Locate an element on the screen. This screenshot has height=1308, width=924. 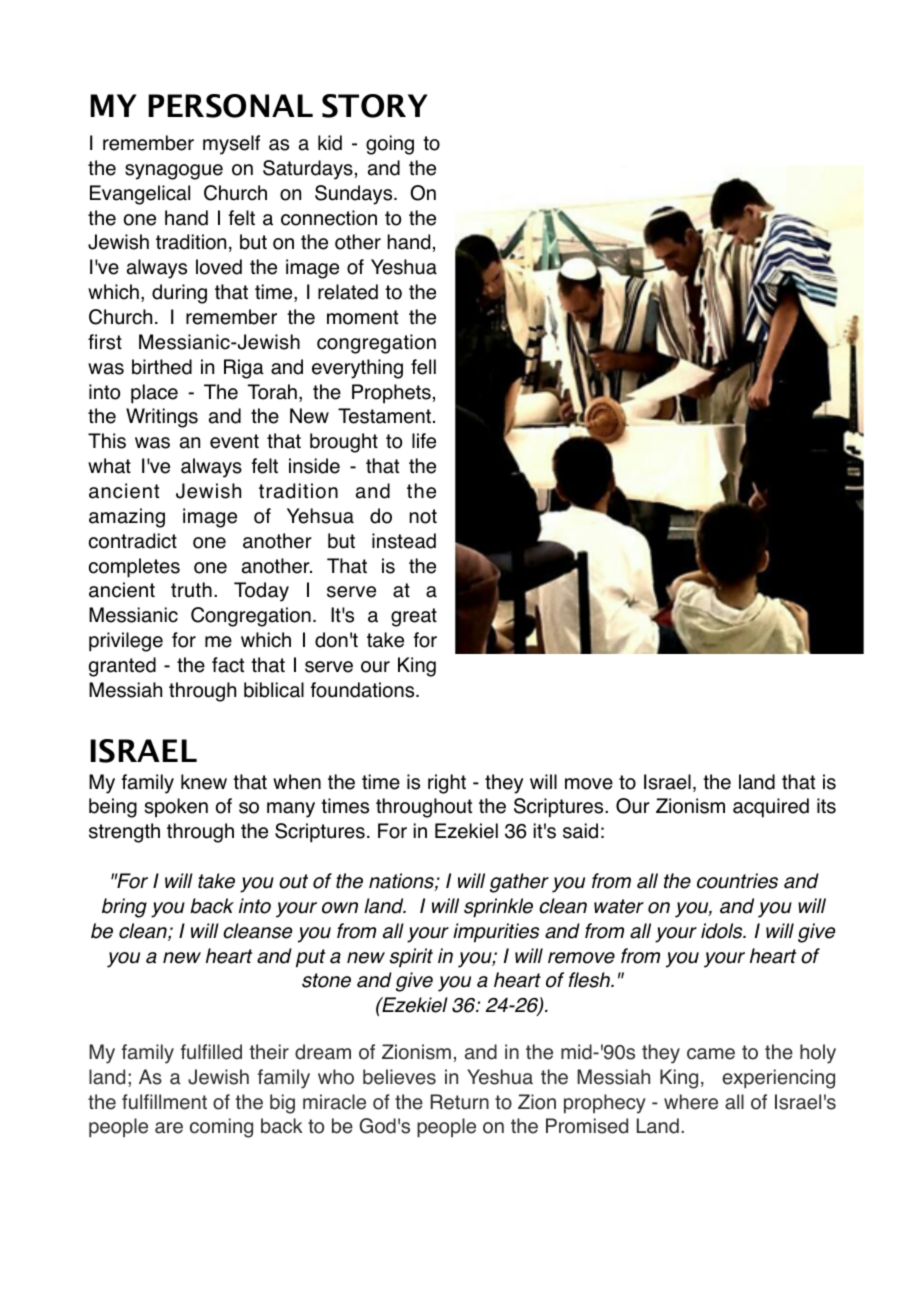
going is located at coordinates (390, 145).
